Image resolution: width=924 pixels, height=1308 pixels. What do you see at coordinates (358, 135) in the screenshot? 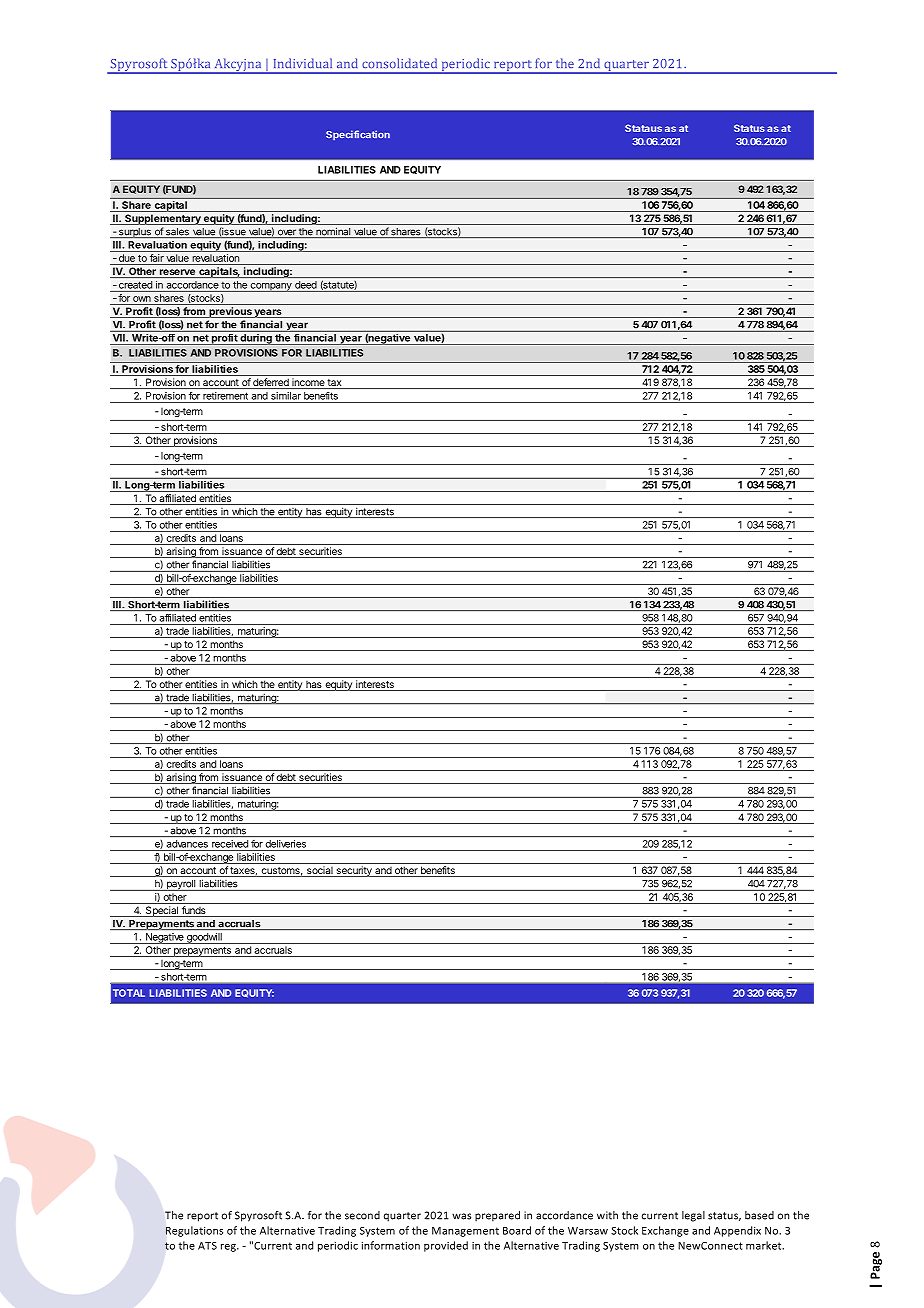
I see `Specification` at bounding box center [358, 135].
